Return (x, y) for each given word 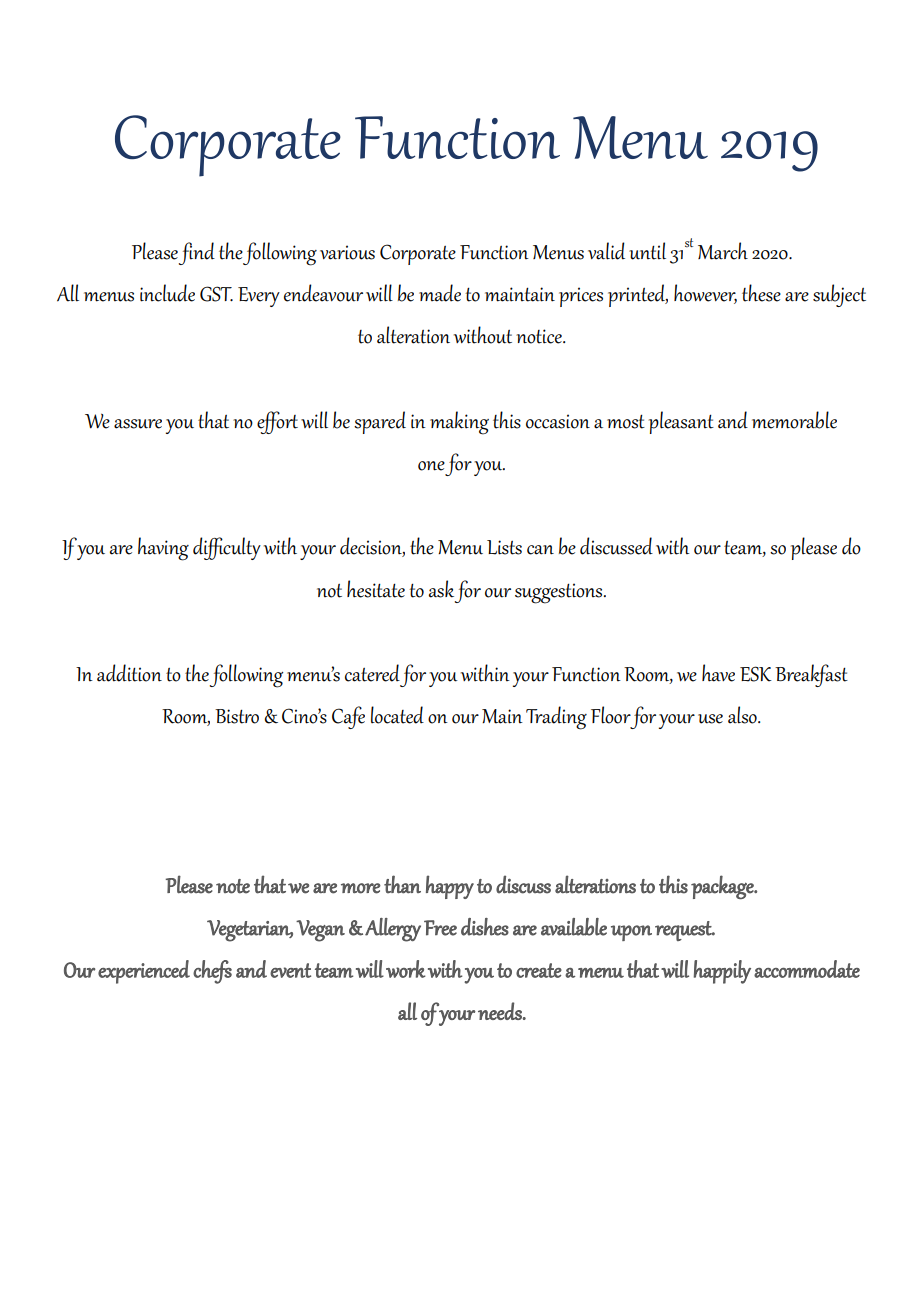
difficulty (227, 548)
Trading (556, 718)
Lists (504, 547)
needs (501, 1011)
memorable (794, 420)
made (440, 293)
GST (216, 294)
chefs (212, 972)
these (761, 293)
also (743, 715)
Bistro (237, 716)
